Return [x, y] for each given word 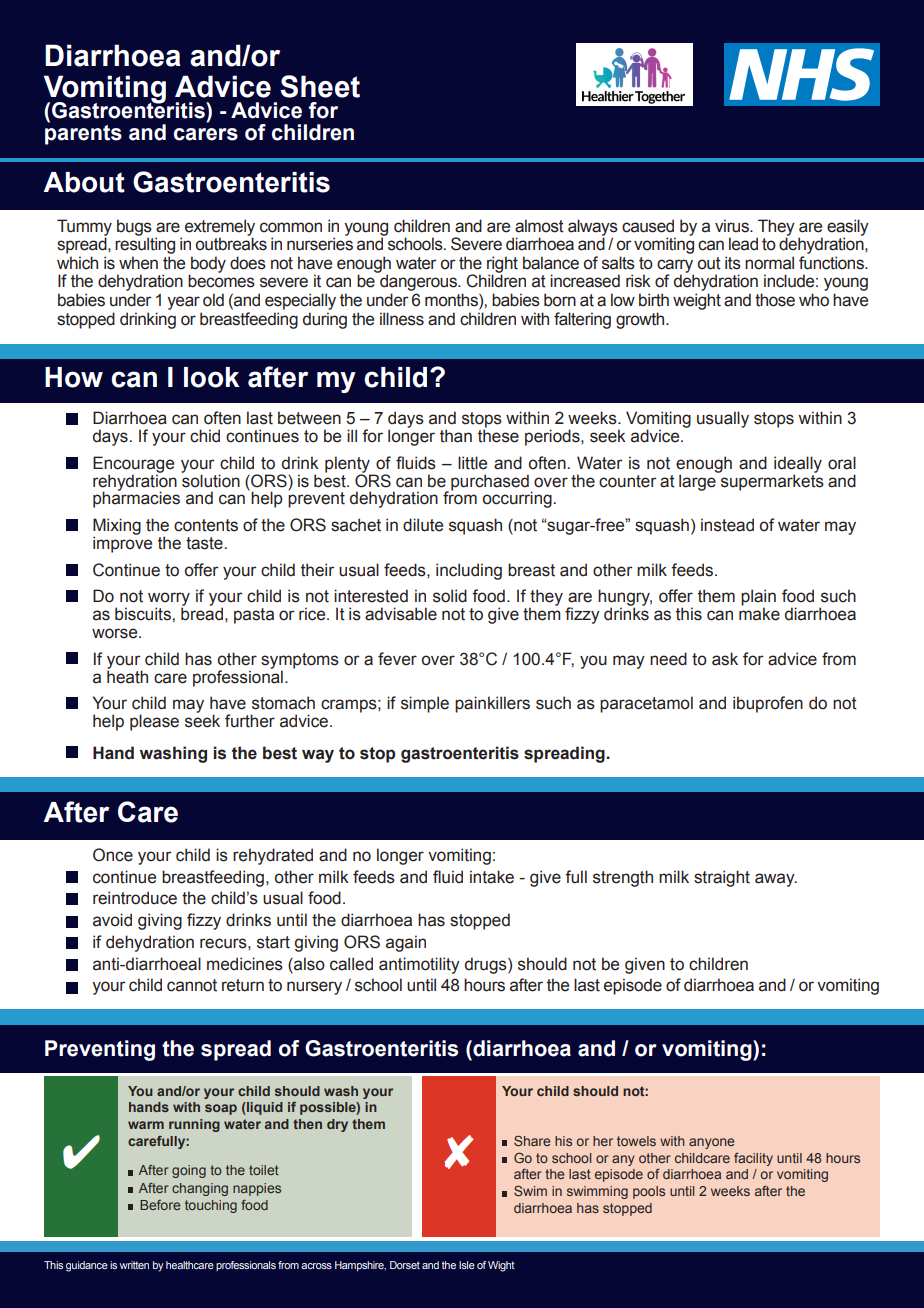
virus [733, 226]
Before [160, 1205]
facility [753, 1159]
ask [725, 659]
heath [127, 676]
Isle [467, 1265]
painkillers [492, 704]
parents [83, 133]
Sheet [320, 86]
